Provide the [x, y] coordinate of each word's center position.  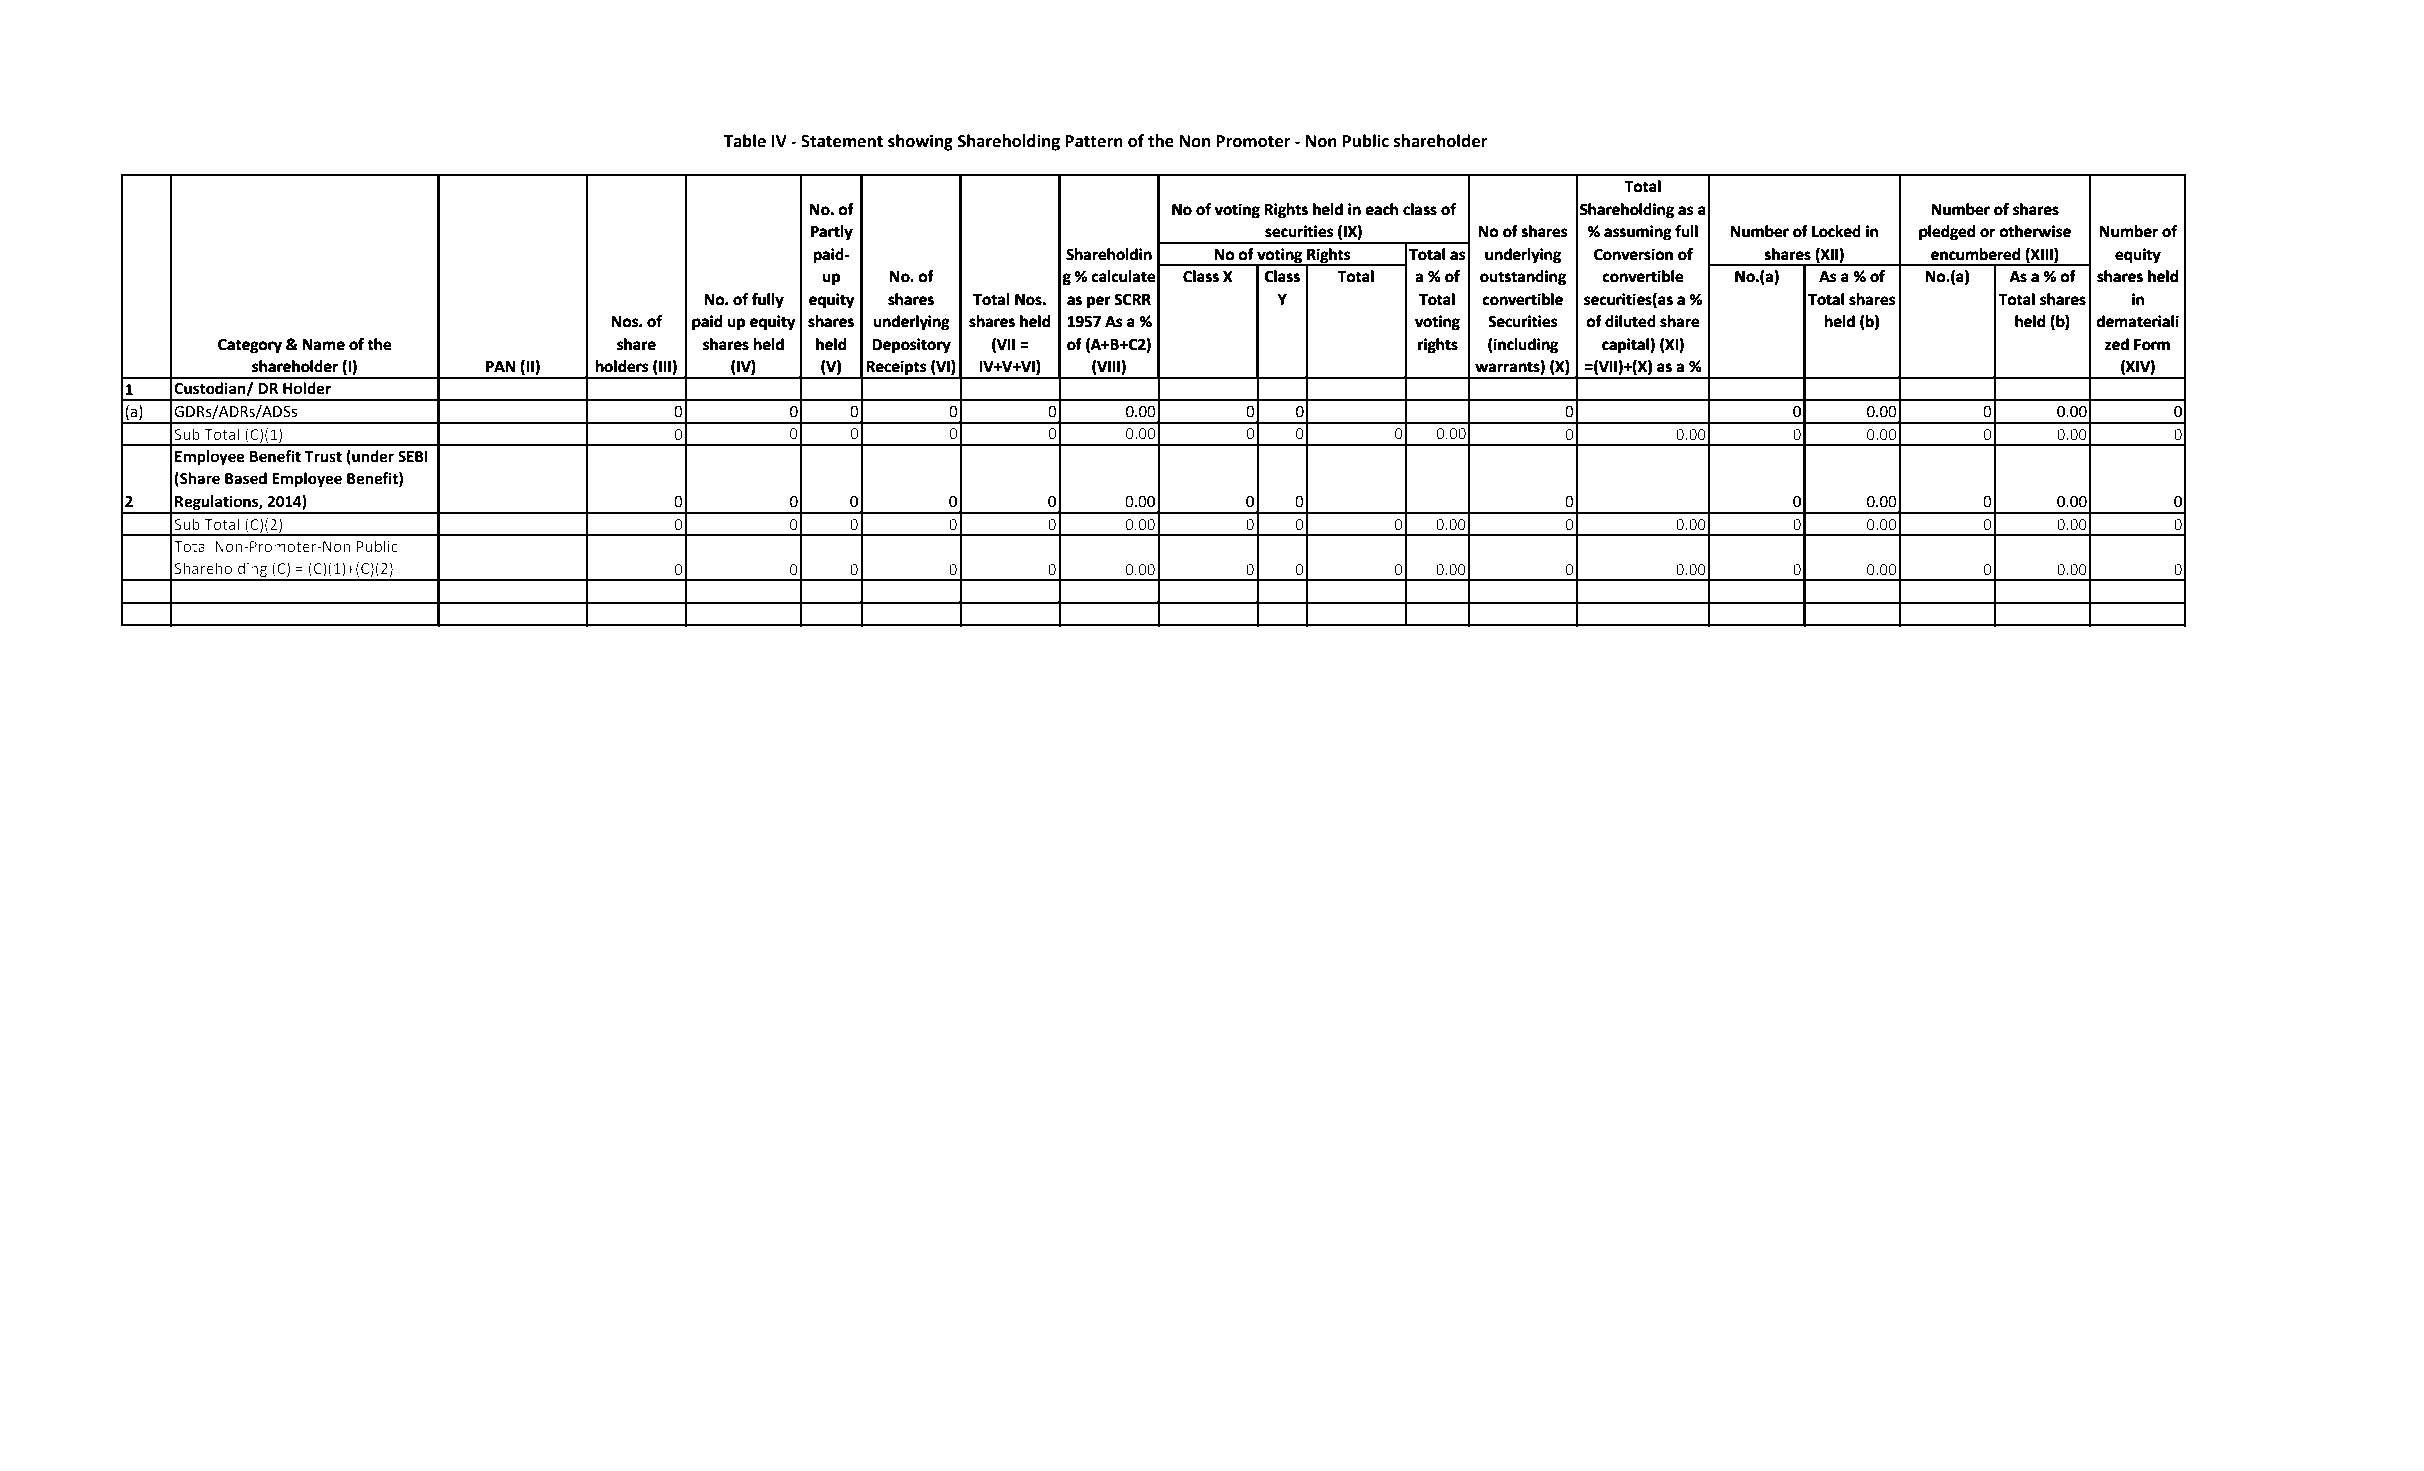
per [1099, 302]
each [1382, 209]
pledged [1947, 233]
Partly [832, 233]
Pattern [1094, 141]
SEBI [413, 457]
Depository [912, 346]
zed [2117, 344]
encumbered [1975, 254]
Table [744, 141]
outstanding [1523, 278]
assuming [1638, 233]
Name [324, 345]
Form [2152, 345]
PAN [500, 366]
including [1526, 346]
